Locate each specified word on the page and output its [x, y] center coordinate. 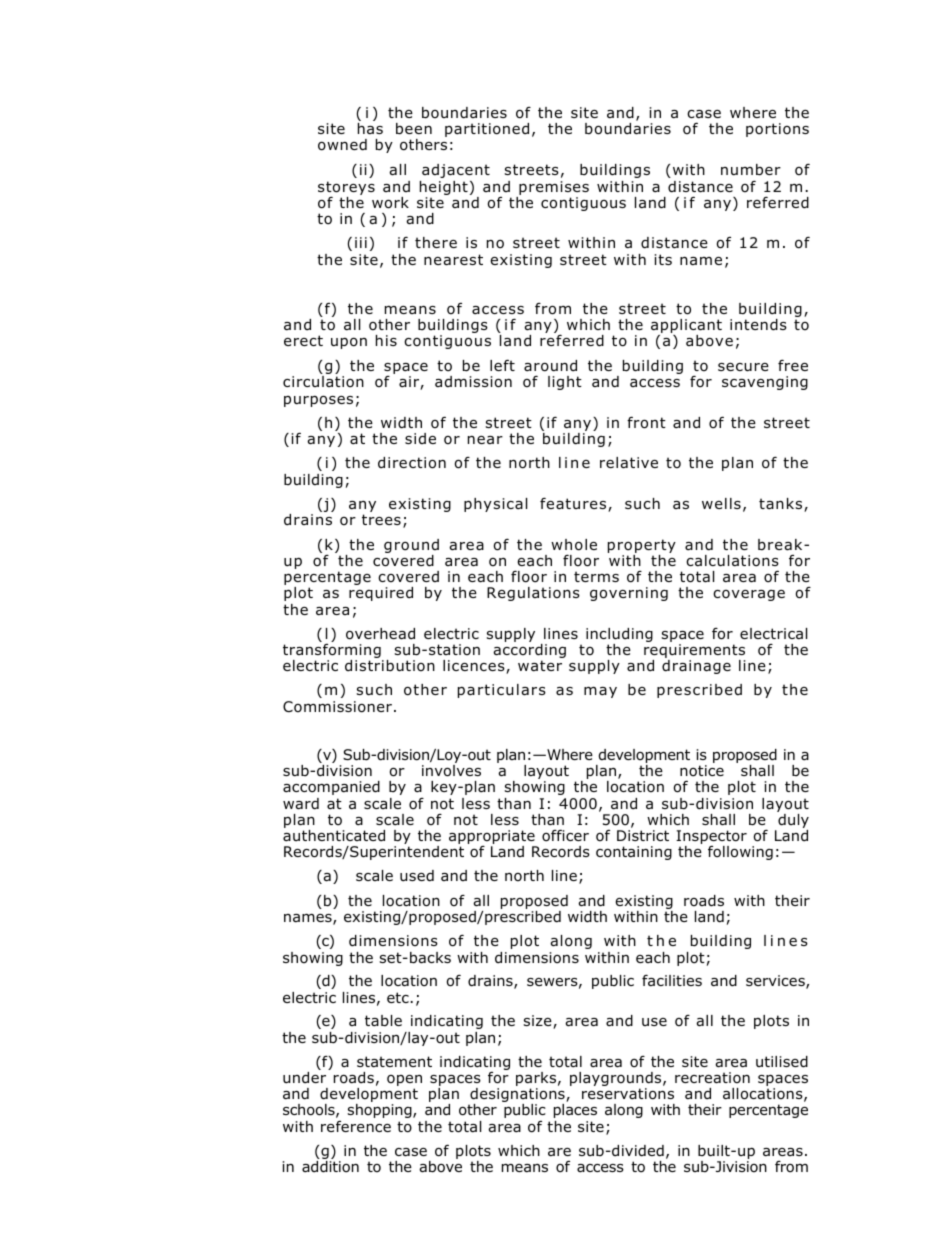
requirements [695, 652]
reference [356, 1126]
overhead [380, 634]
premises [554, 188]
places [575, 1111]
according [529, 652]
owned [342, 145]
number [751, 170]
